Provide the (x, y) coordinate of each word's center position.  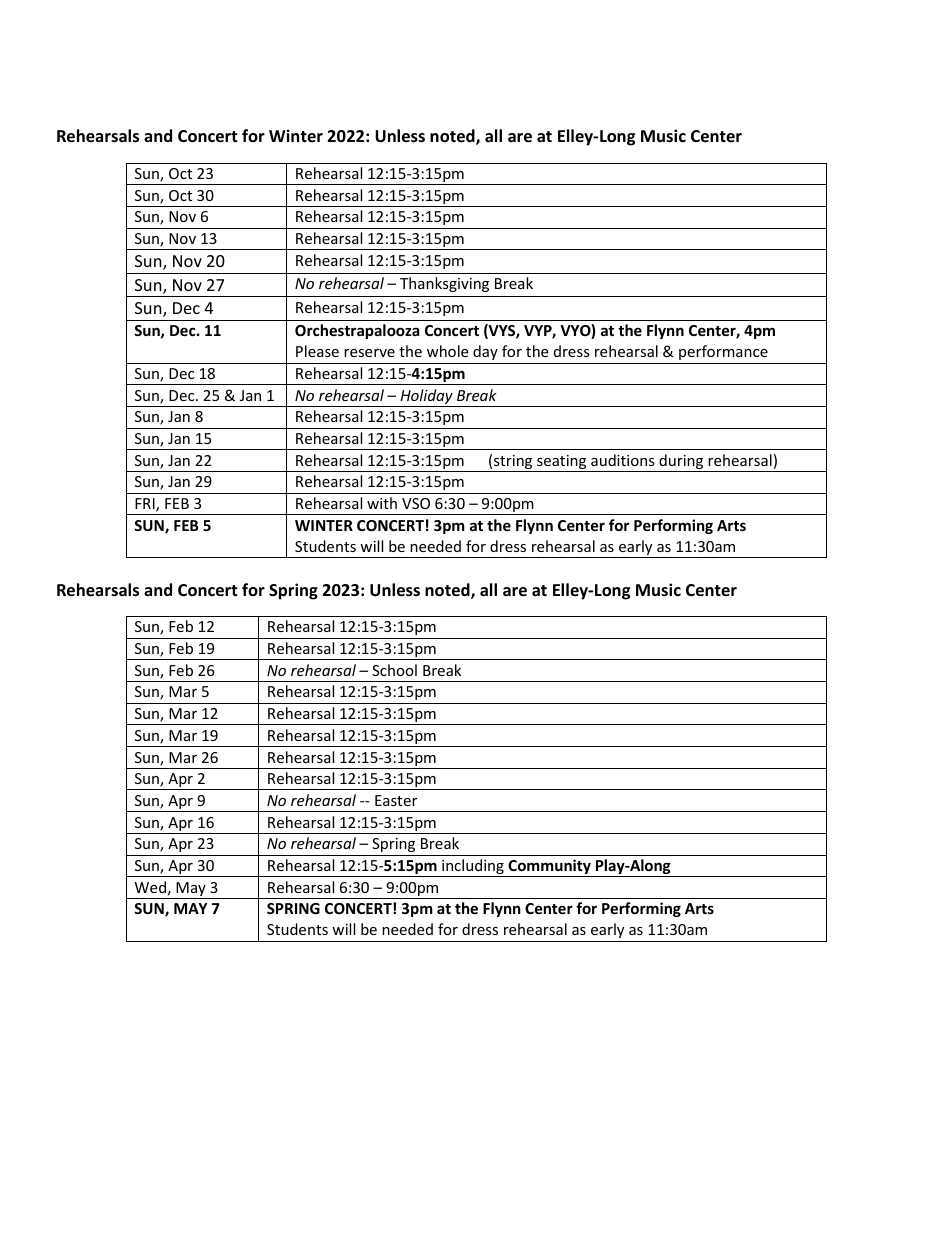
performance (723, 352)
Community (549, 868)
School (394, 670)
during (681, 463)
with (382, 503)
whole (447, 351)
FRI (146, 505)
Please (317, 351)
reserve (369, 353)
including (473, 868)
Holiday (426, 398)
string (513, 463)
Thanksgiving (444, 284)
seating (562, 463)
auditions (623, 460)
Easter (396, 800)
